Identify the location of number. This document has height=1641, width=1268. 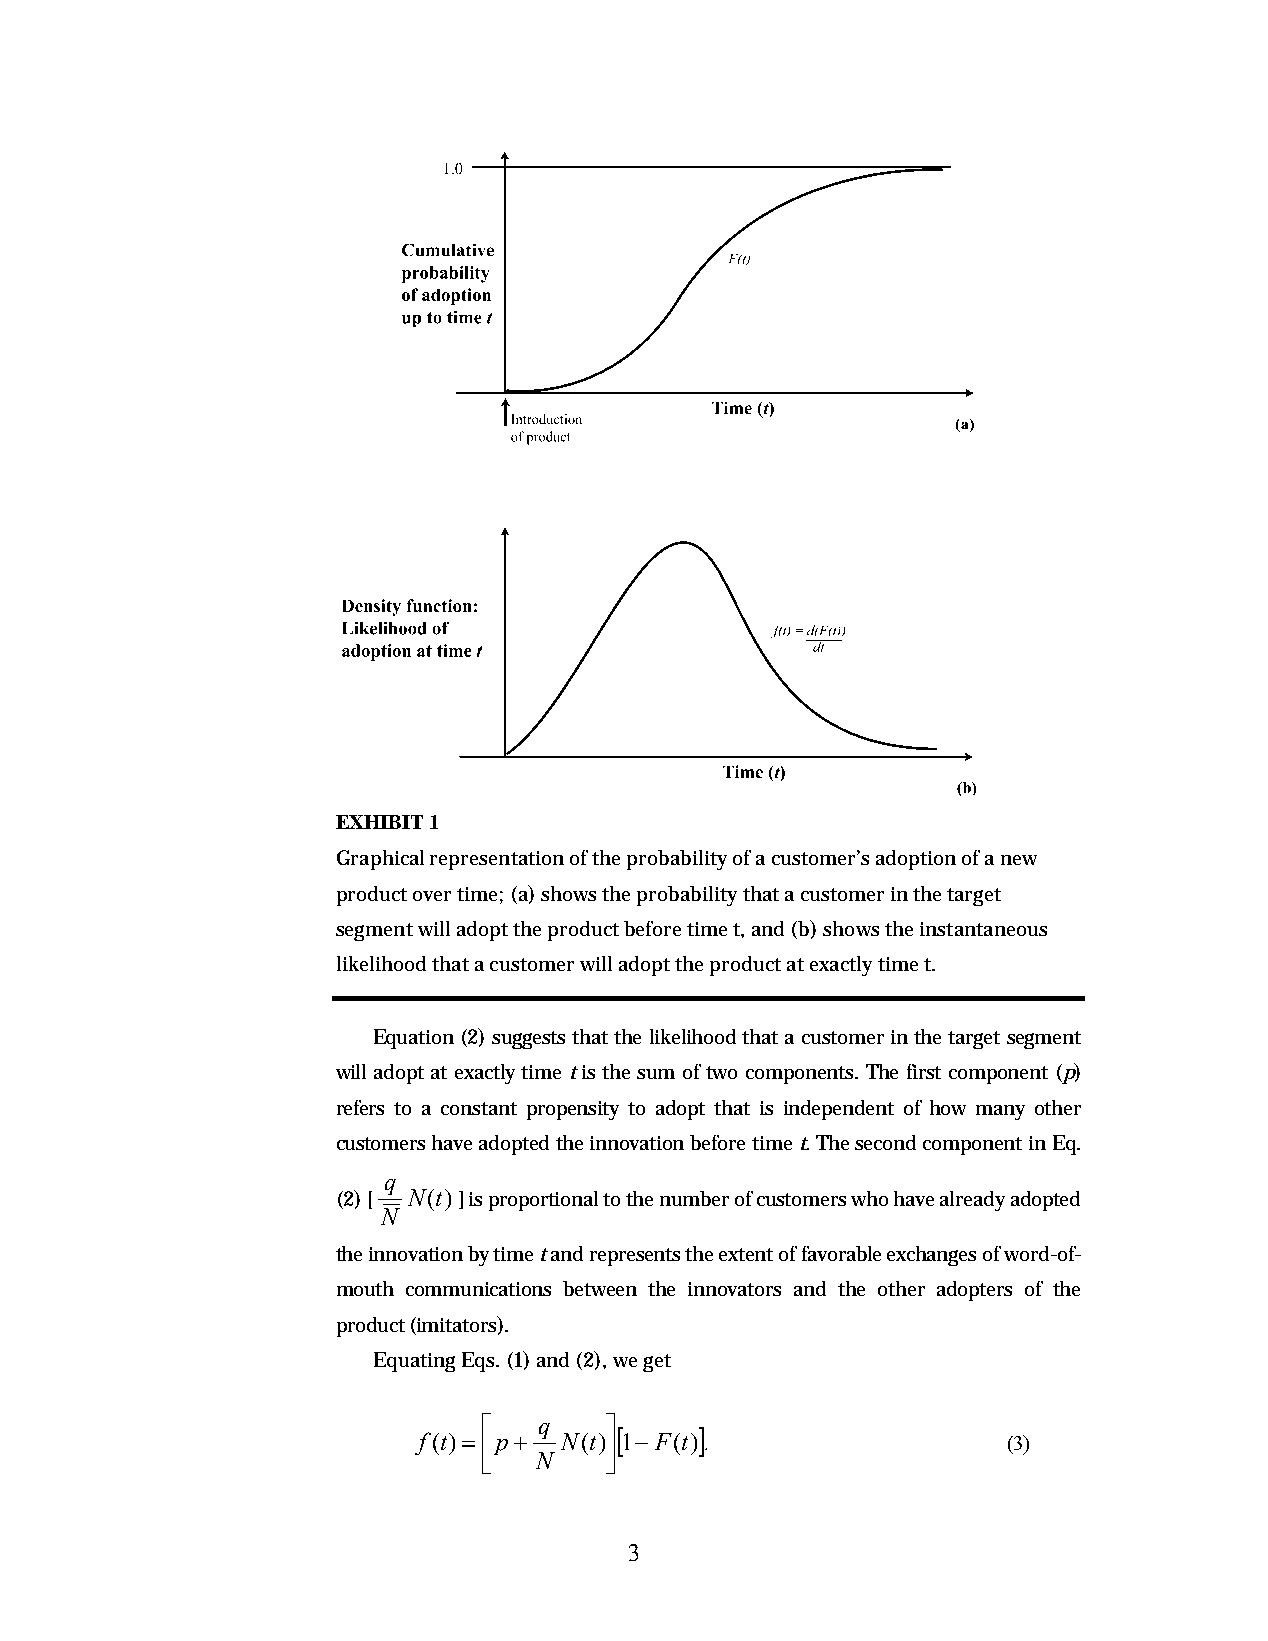
(694, 1198).
